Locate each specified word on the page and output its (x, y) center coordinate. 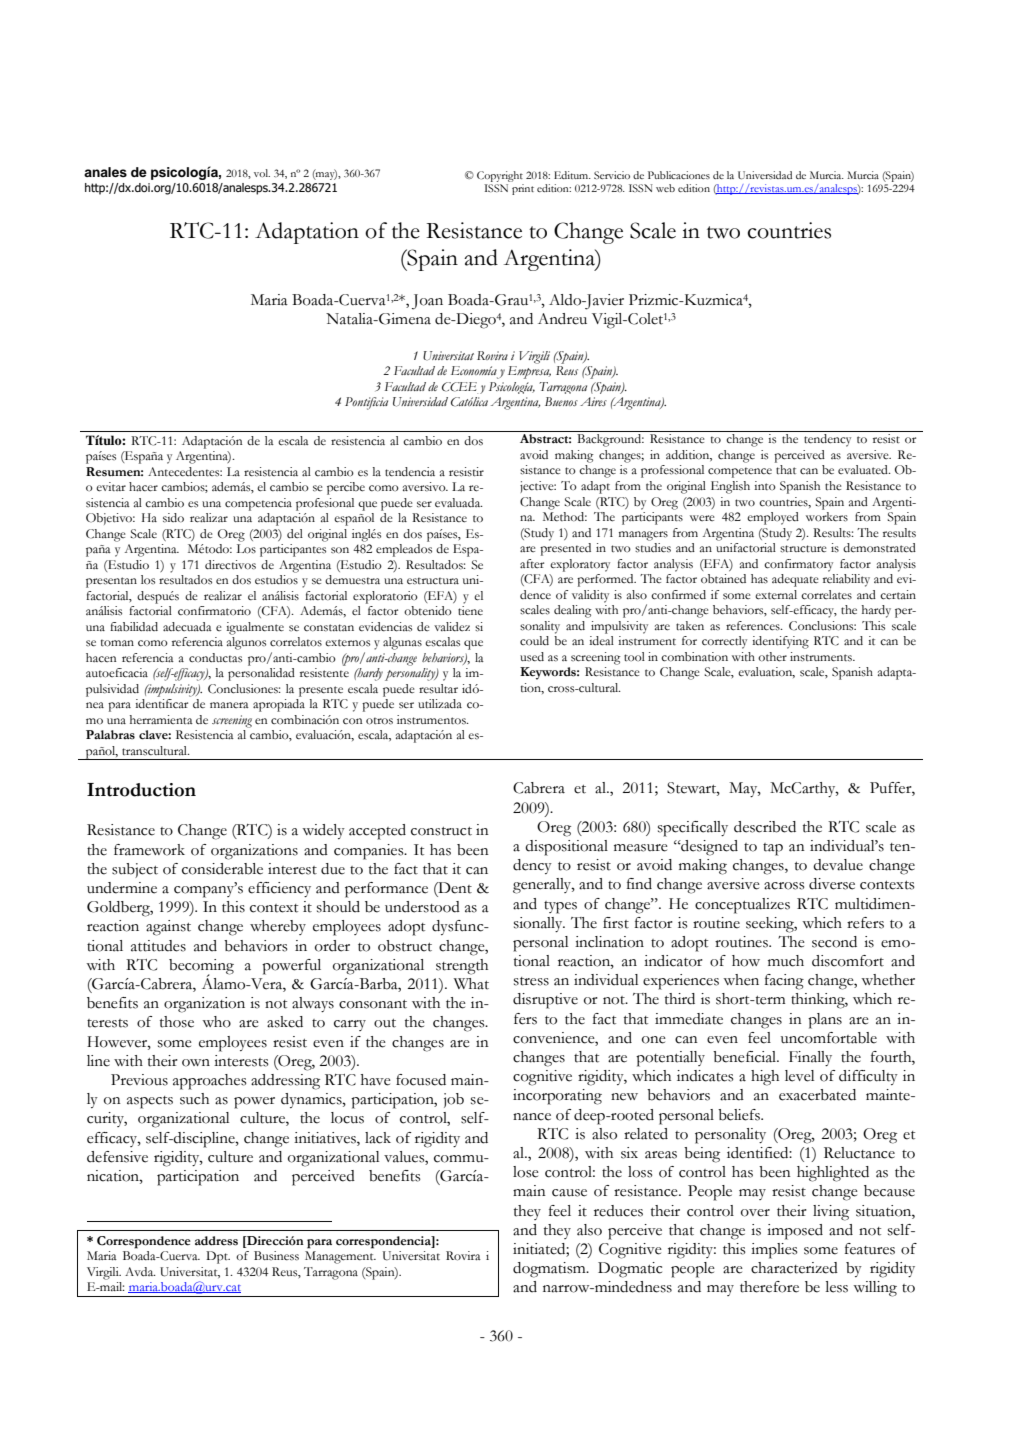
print (523, 189)
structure (803, 549)
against (168, 928)
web (665, 188)
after (532, 564)
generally (543, 886)
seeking (771, 925)
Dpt (218, 1257)
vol (262, 173)
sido (173, 518)
